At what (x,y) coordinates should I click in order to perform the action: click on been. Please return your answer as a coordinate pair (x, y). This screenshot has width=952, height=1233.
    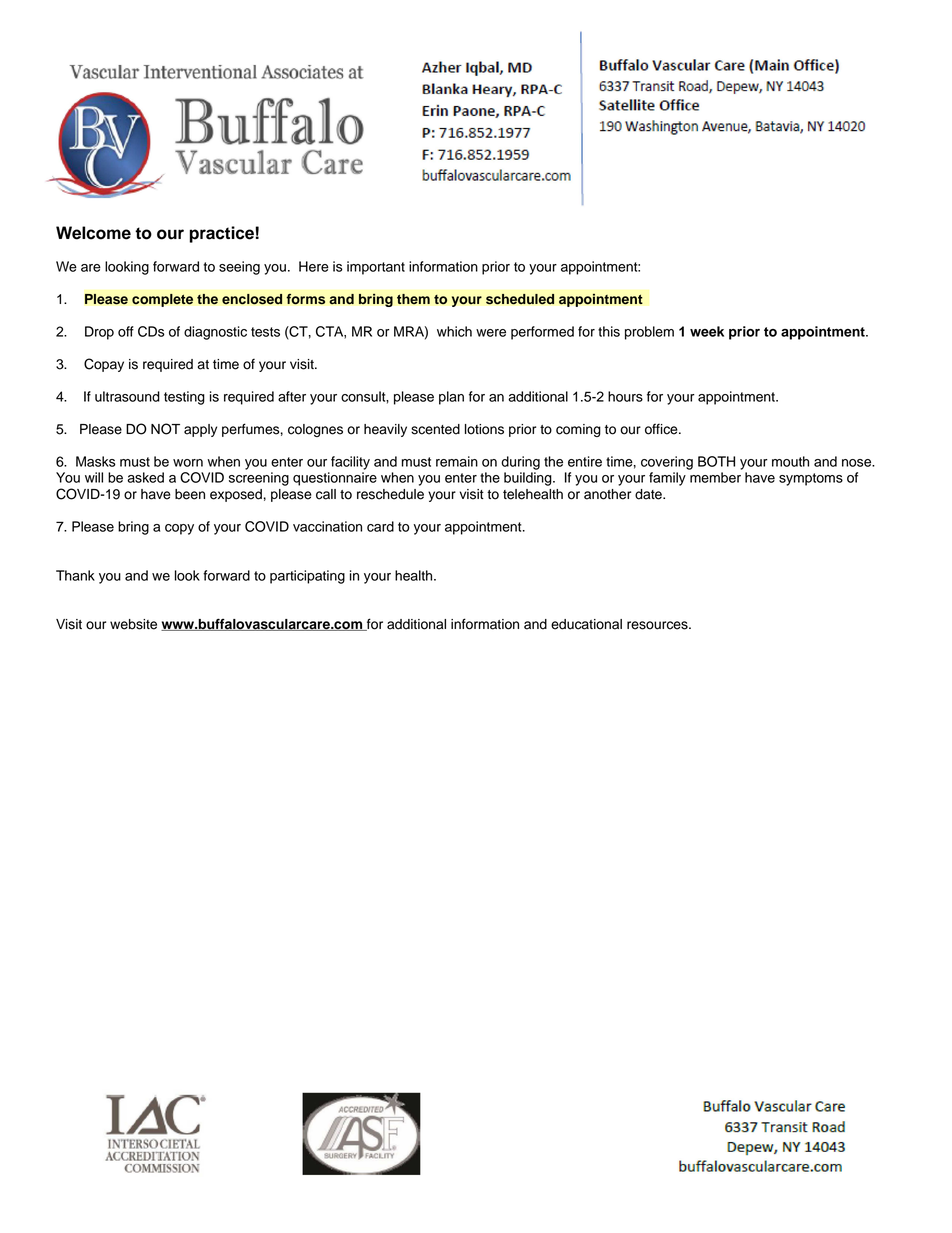
    Looking at the image, I should click on (190, 494).
